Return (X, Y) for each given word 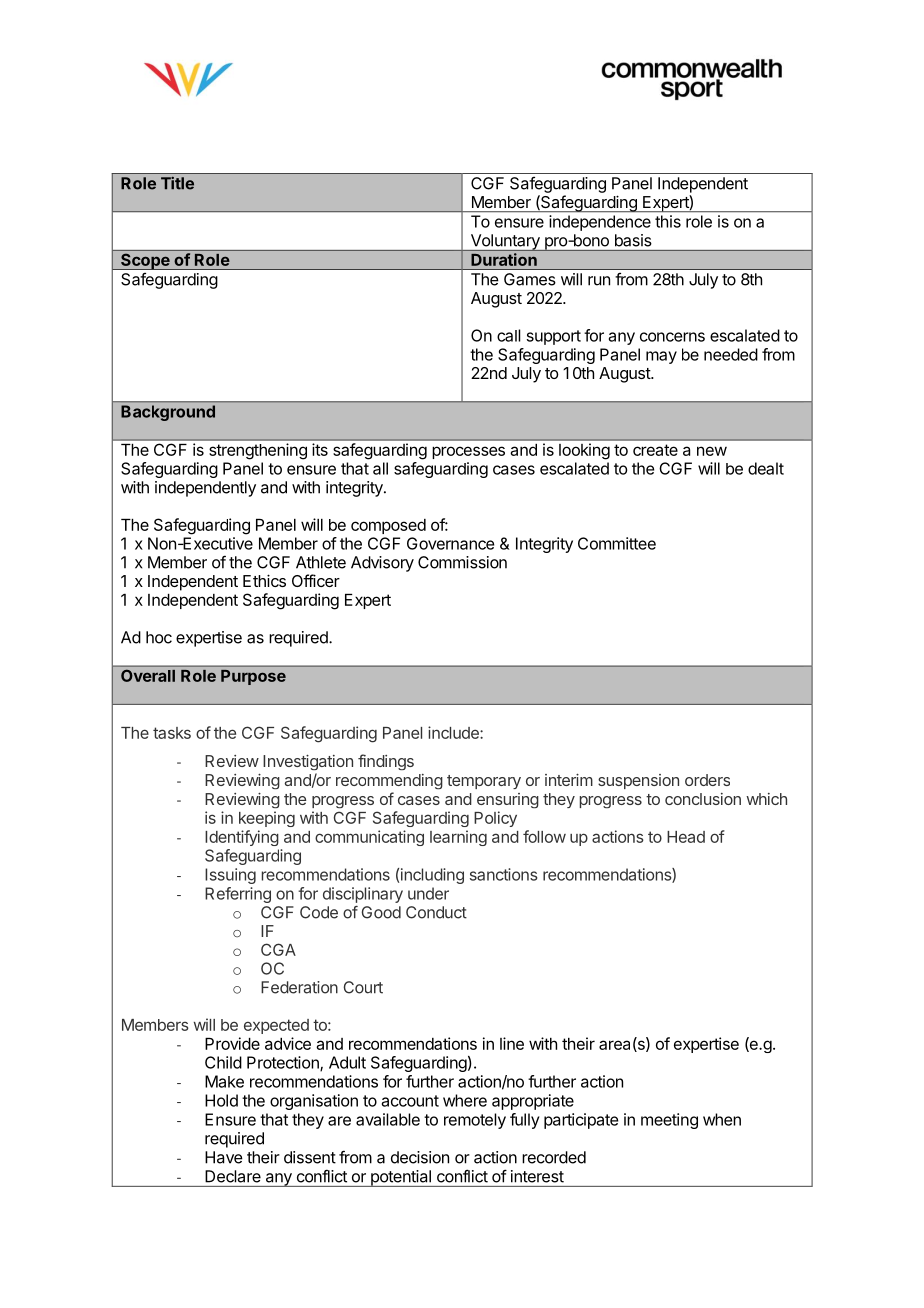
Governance (450, 543)
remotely (475, 1121)
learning (458, 838)
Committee (617, 543)
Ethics (264, 580)
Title (177, 183)
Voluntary (505, 242)
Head (686, 837)
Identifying (242, 838)
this (668, 221)
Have (224, 1157)
